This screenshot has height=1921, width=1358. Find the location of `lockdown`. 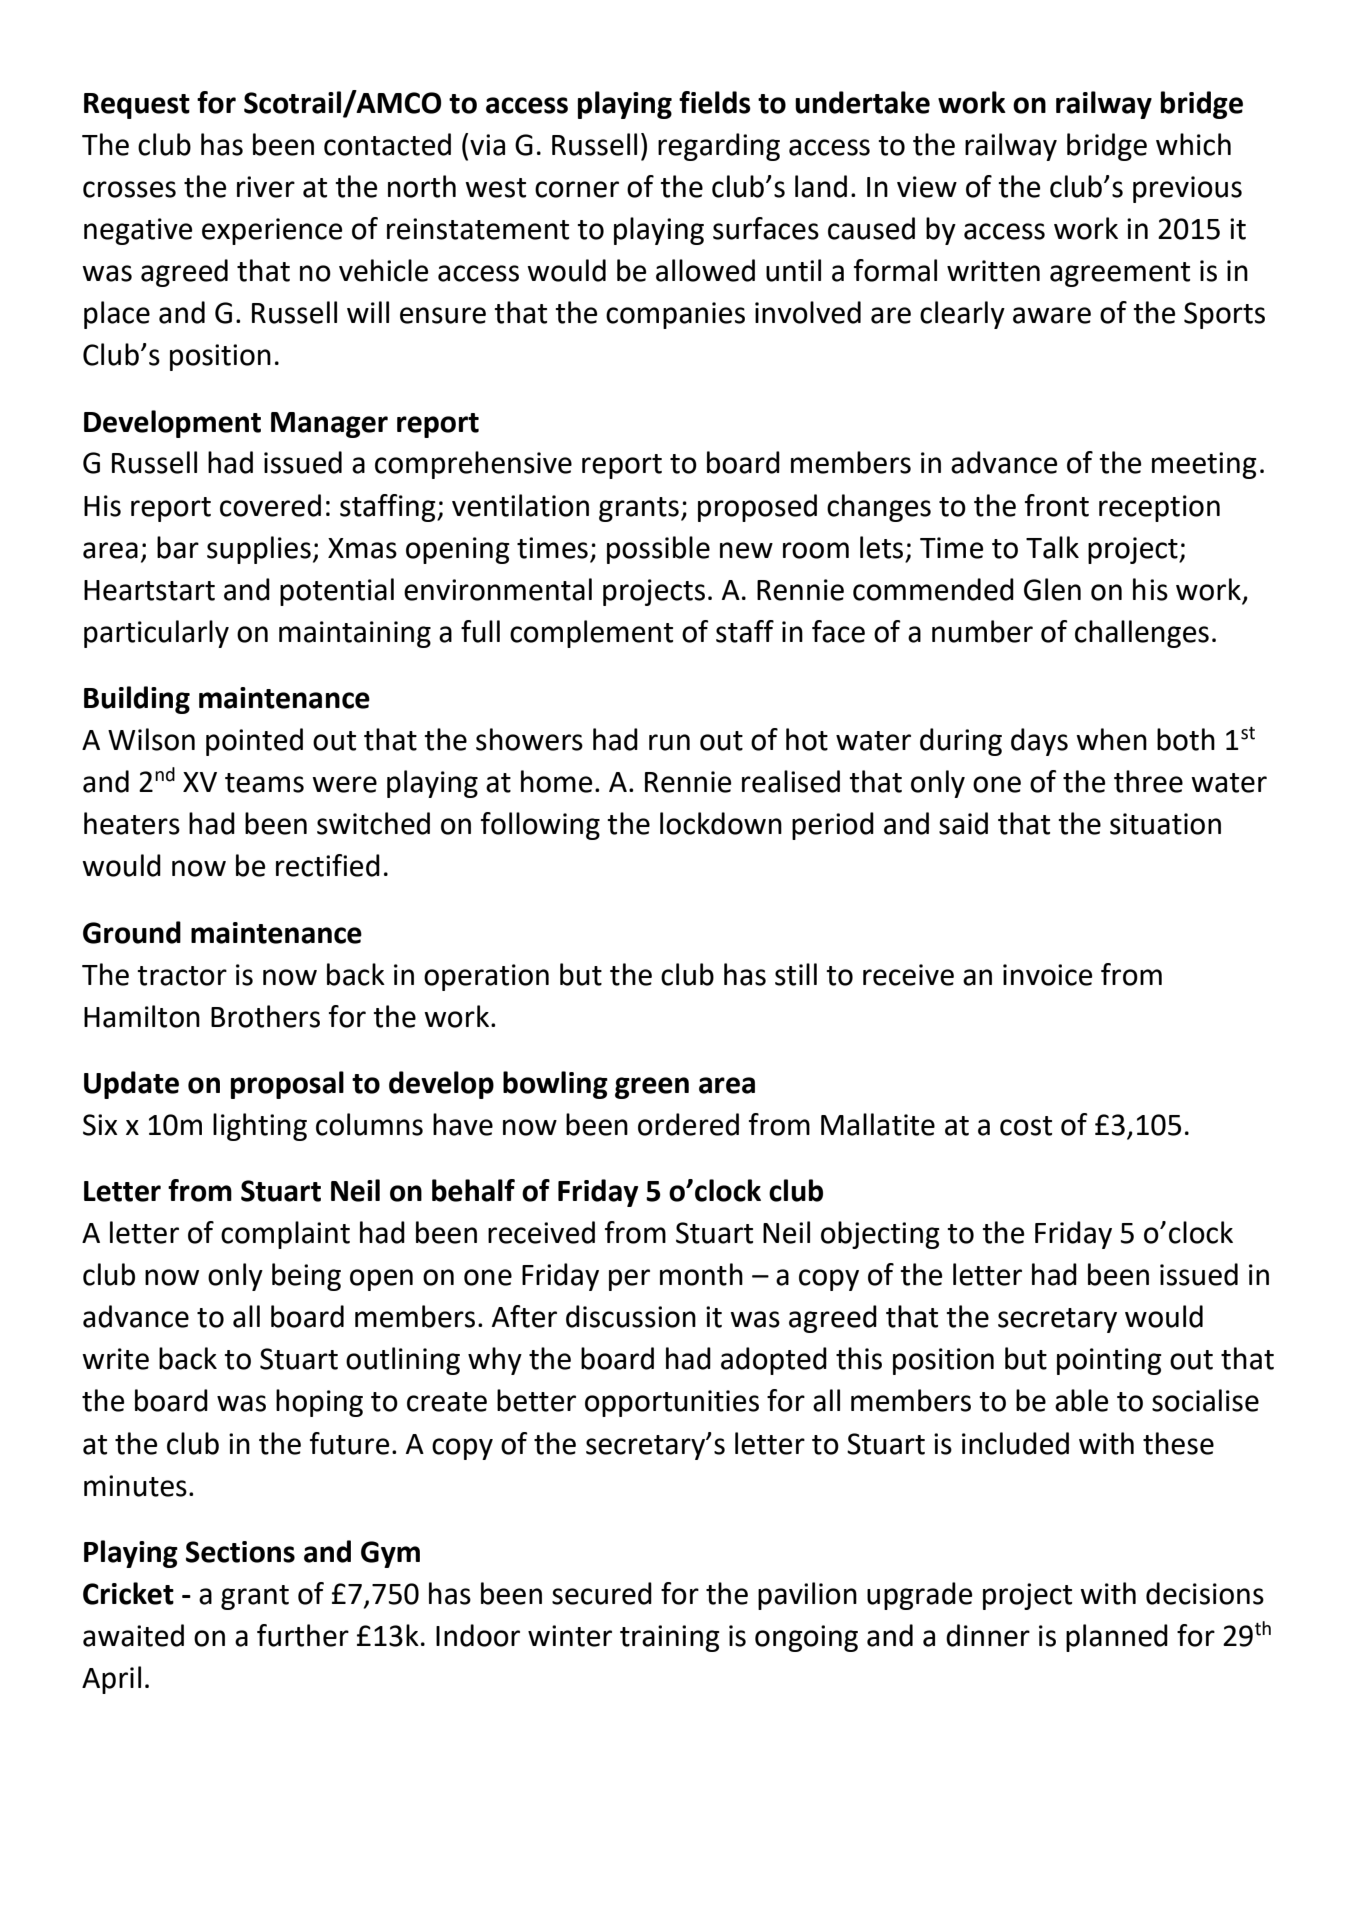

lockdown is located at coordinates (721, 823).
